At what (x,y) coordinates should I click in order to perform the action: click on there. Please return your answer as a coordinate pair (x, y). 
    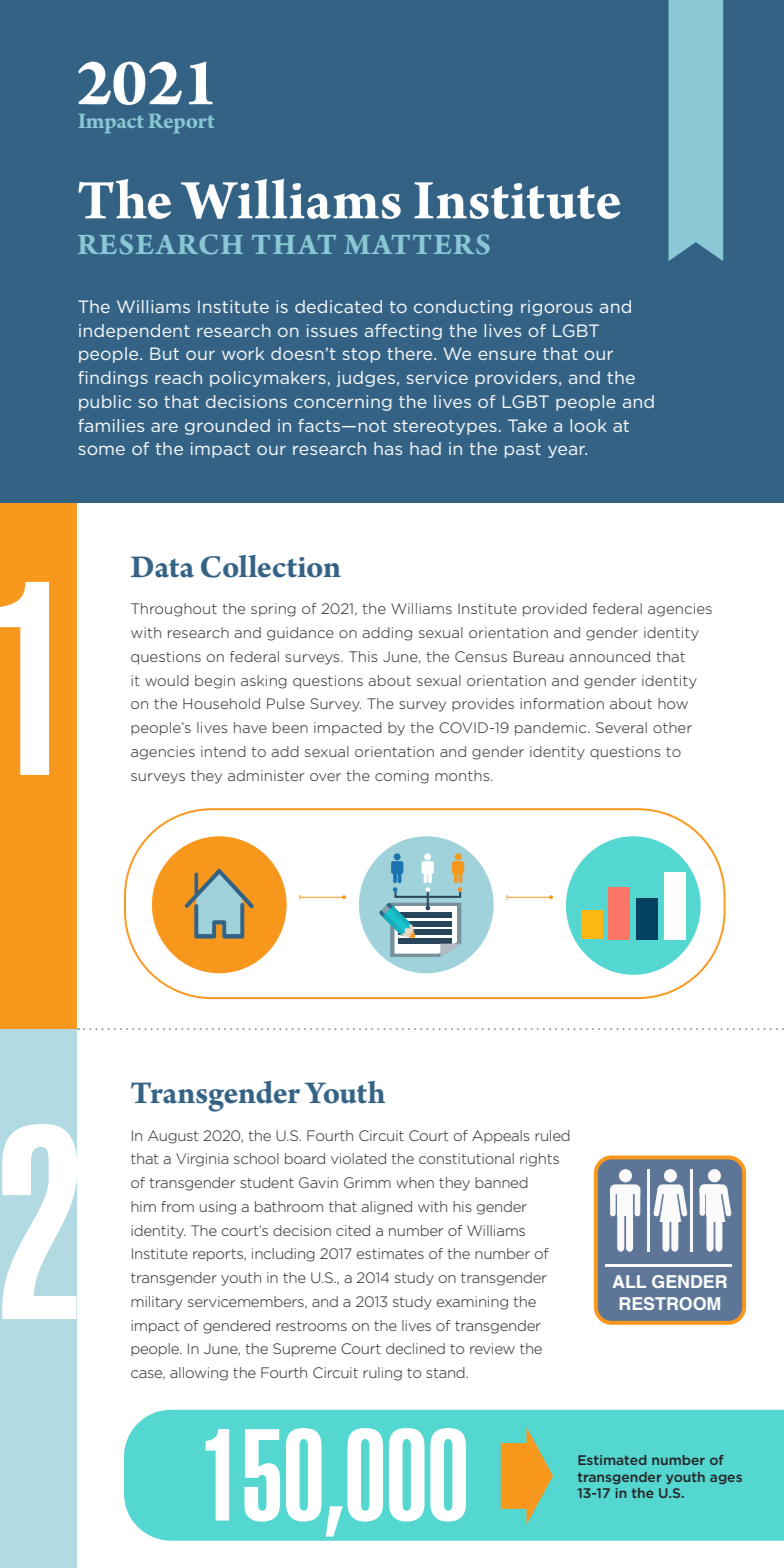
    Looking at the image, I should click on (411, 353).
